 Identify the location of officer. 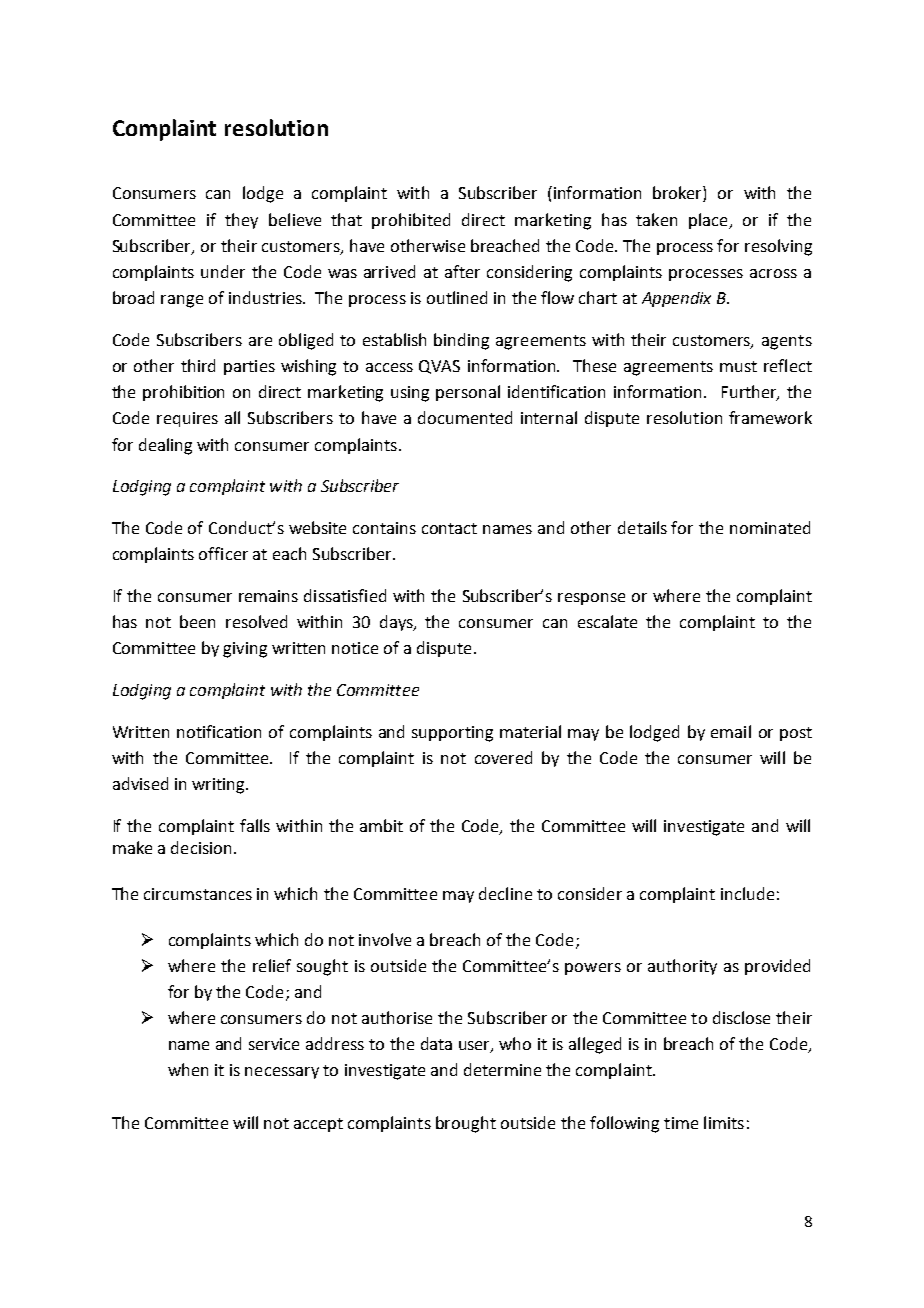
(223, 553).
